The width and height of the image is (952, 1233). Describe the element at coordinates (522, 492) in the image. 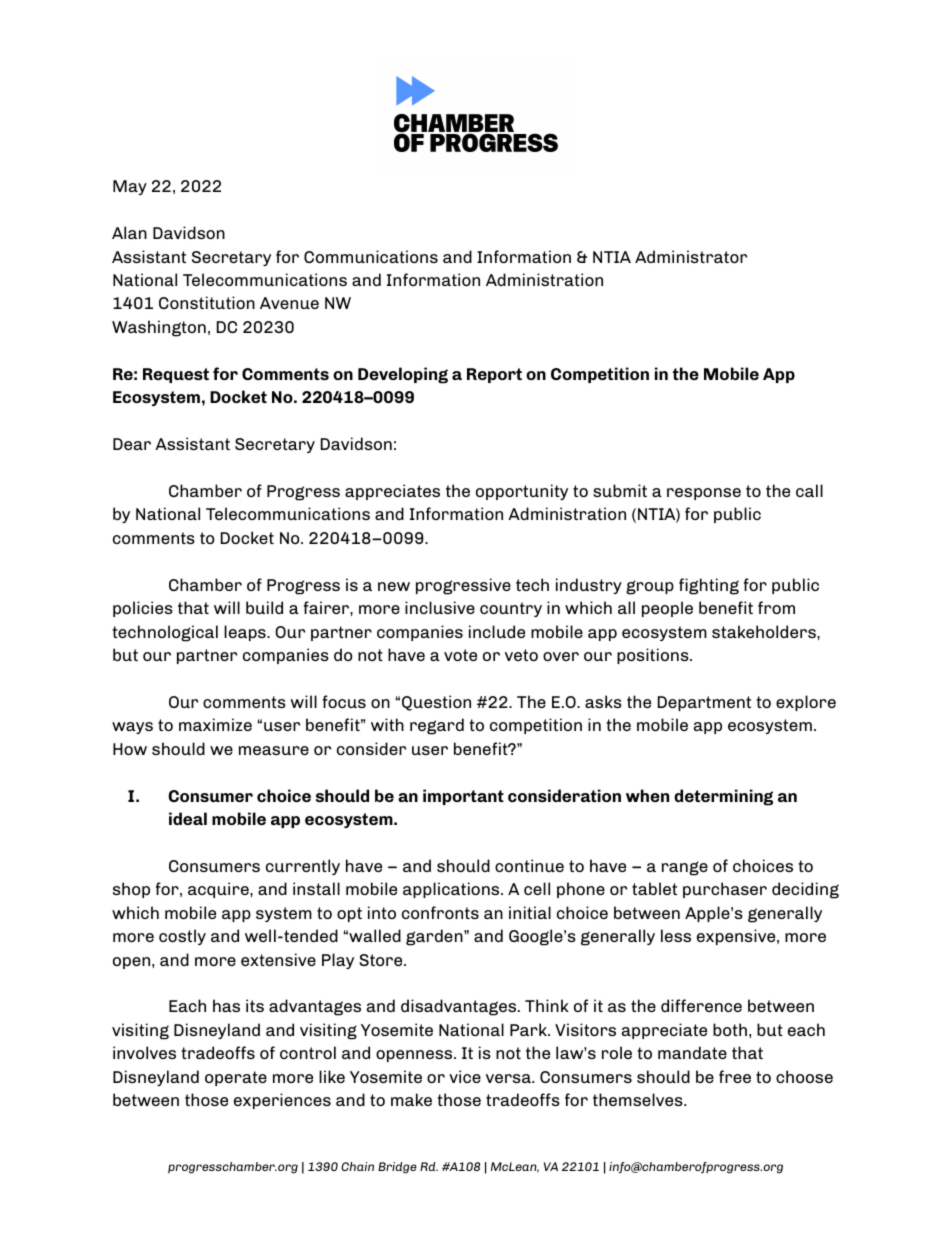

I see `opportunity` at that location.
